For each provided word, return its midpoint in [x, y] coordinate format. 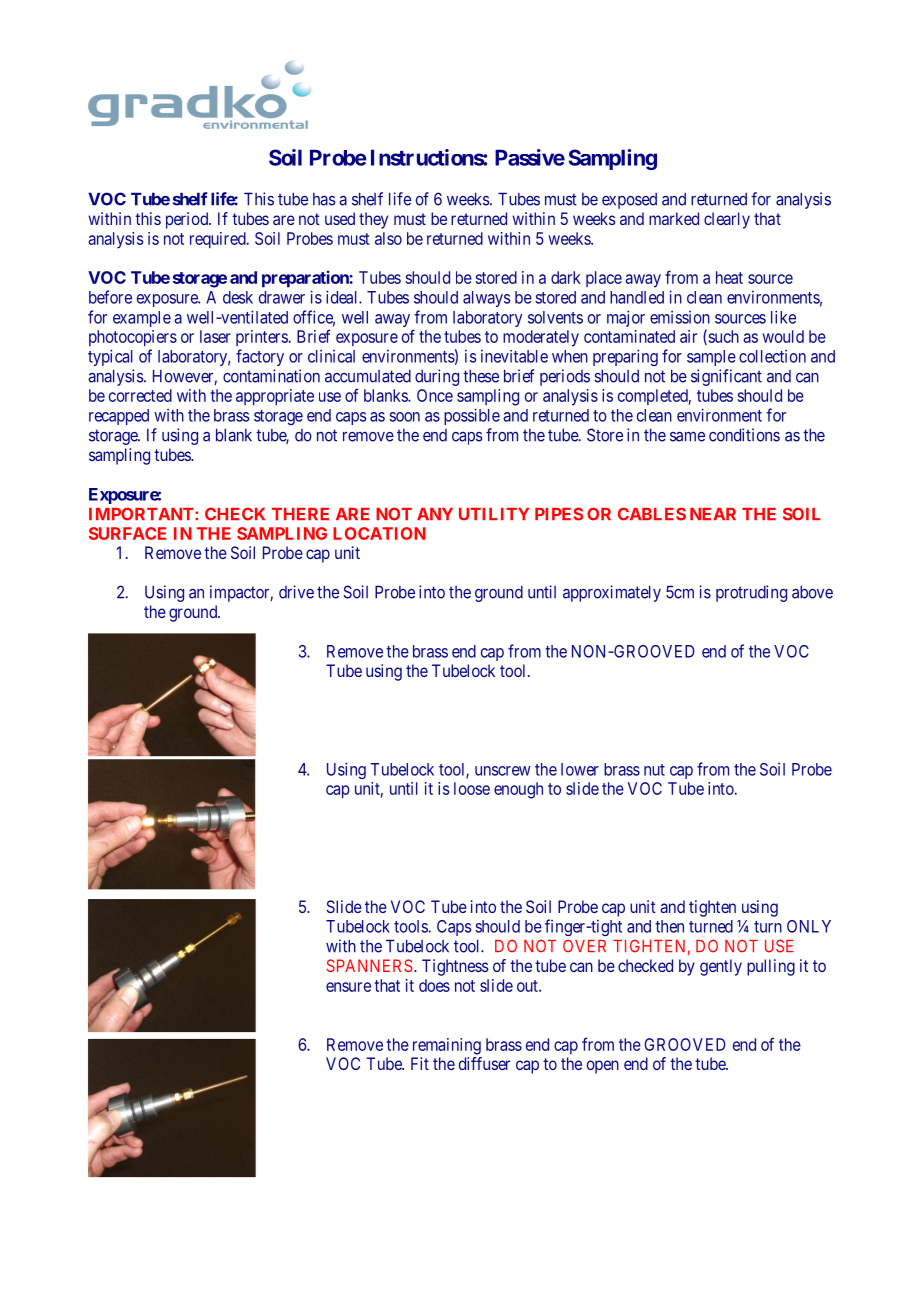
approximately [612, 593]
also [388, 238]
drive [296, 592]
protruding [751, 593]
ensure [348, 987]
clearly [727, 220]
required [219, 240]
